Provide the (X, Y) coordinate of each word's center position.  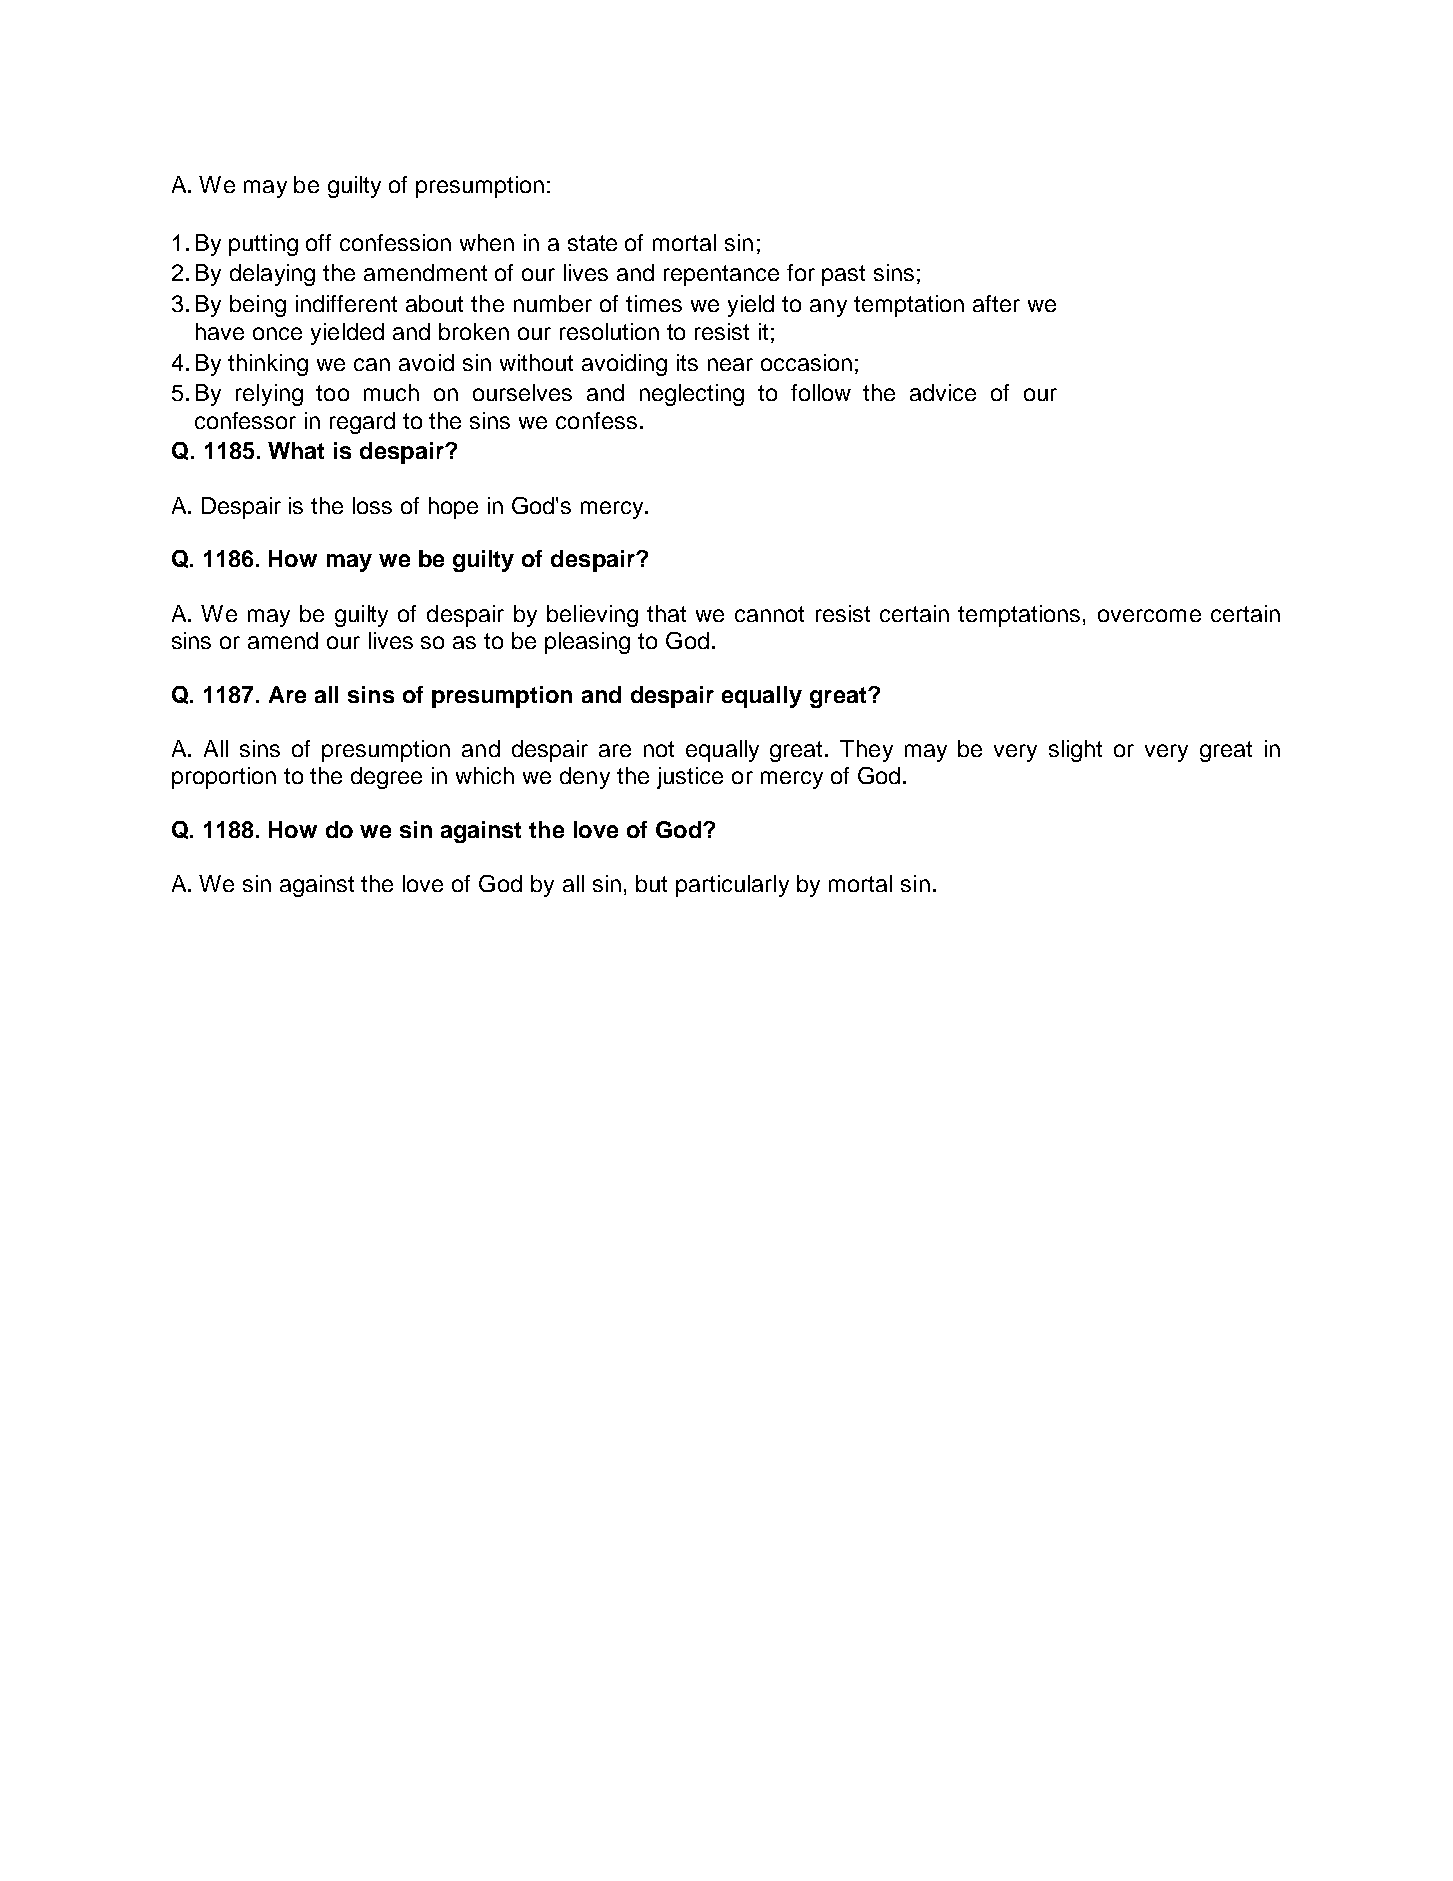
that (666, 613)
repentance (721, 275)
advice (943, 392)
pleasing (587, 643)
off (318, 242)
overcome (1149, 615)
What (296, 450)
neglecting (692, 395)
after (996, 303)
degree (386, 778)
